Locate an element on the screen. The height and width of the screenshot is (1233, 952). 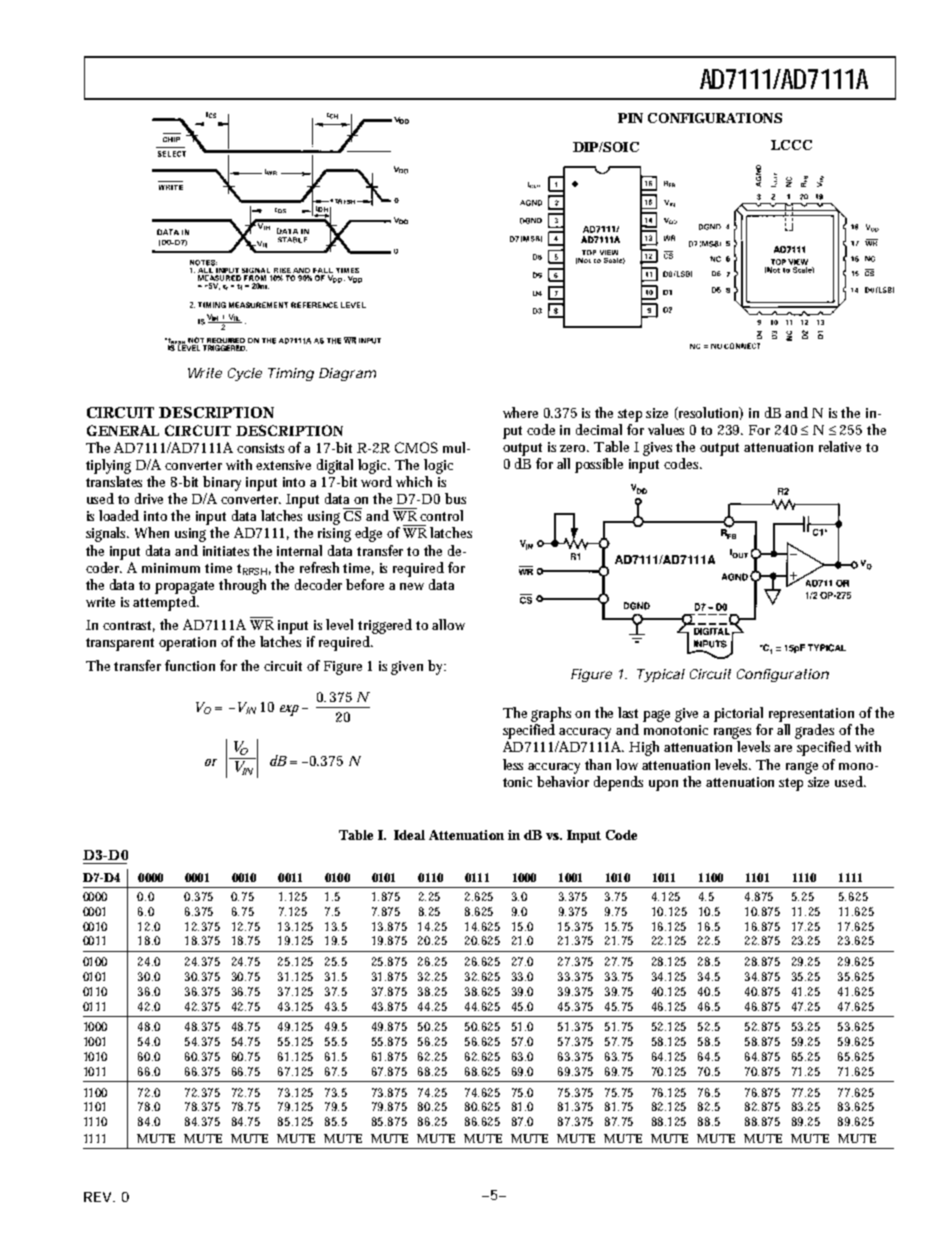
graphs is located at coordinates (553, 716).
